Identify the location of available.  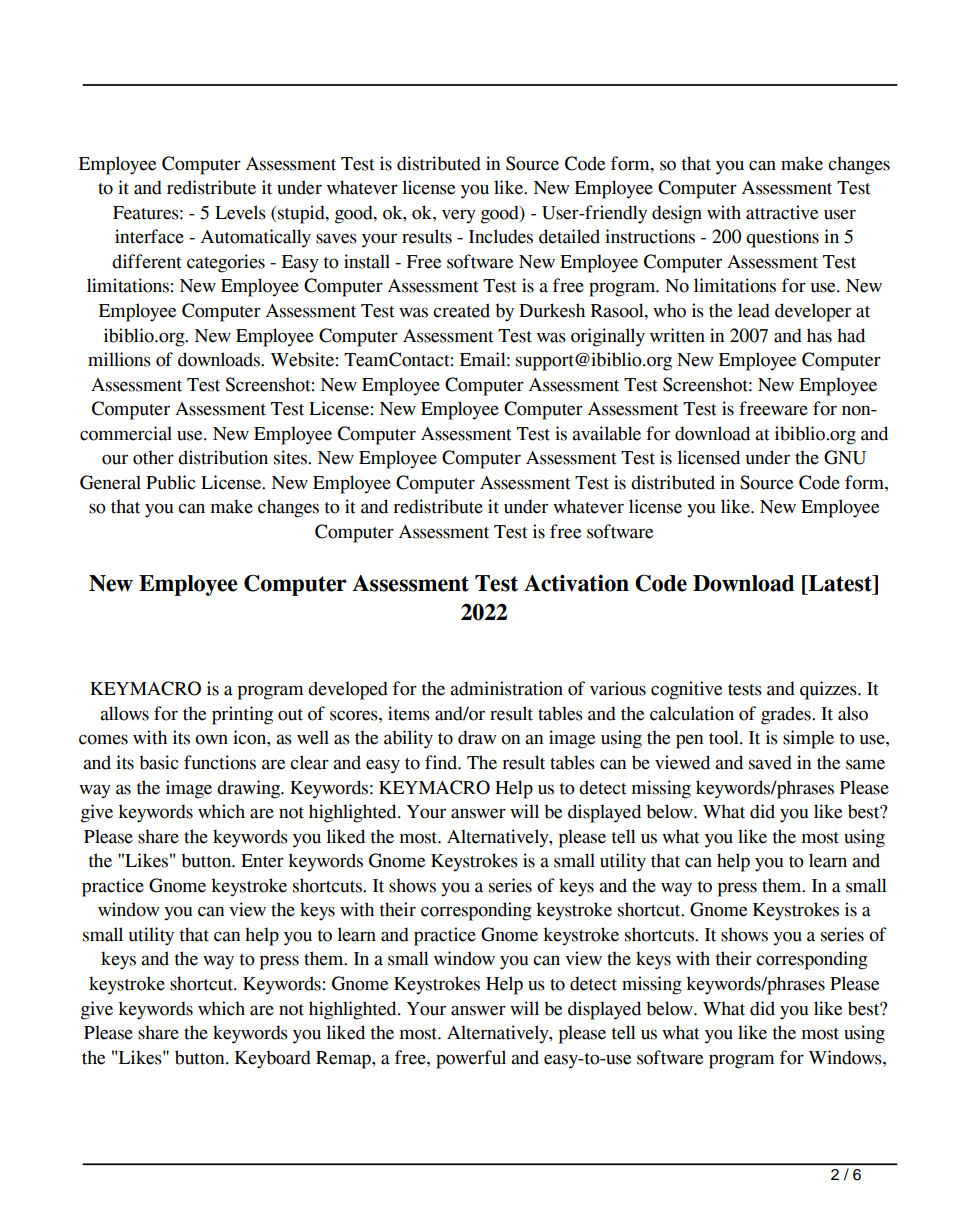
(606, 433).
